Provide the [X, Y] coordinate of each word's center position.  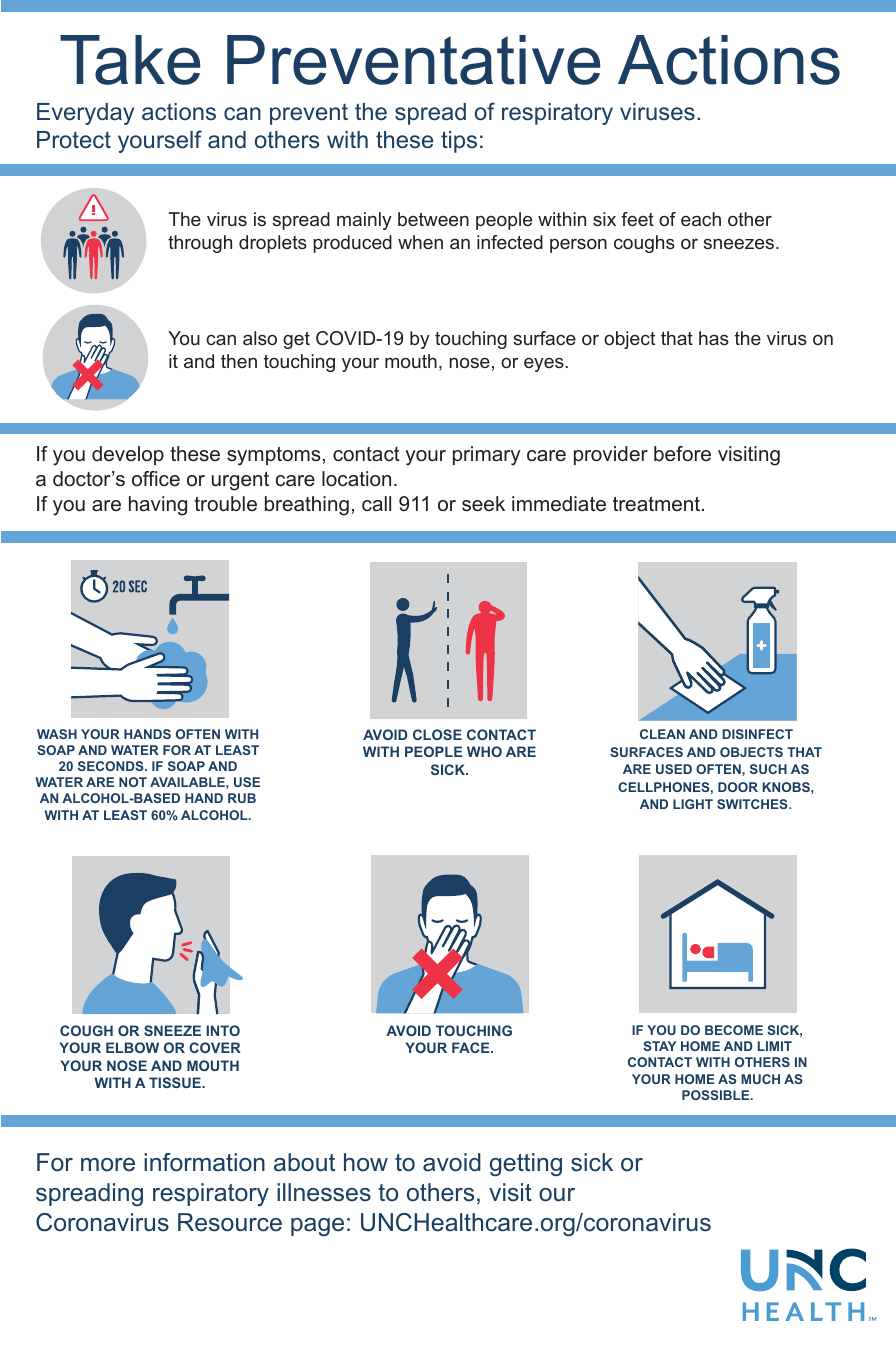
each [701, 219]
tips [459, 142]
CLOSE [437, 734]
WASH [57, 734]
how [366, 1162]
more [108, 1165]
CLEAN [662, 734]
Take [130, 60]
